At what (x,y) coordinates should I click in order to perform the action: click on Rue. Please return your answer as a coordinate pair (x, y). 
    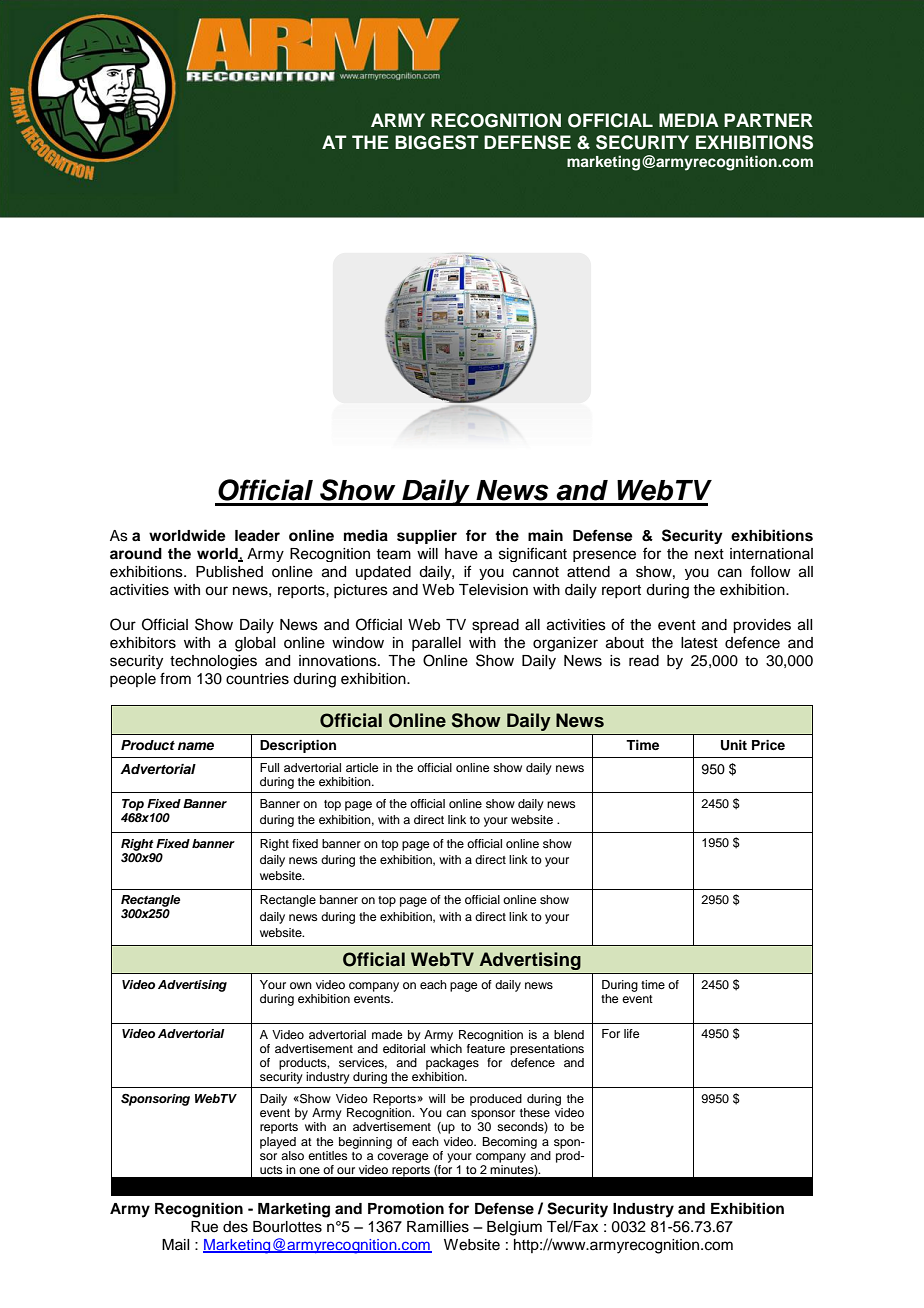
    Looking at the image, I should click on (204, 1227).
